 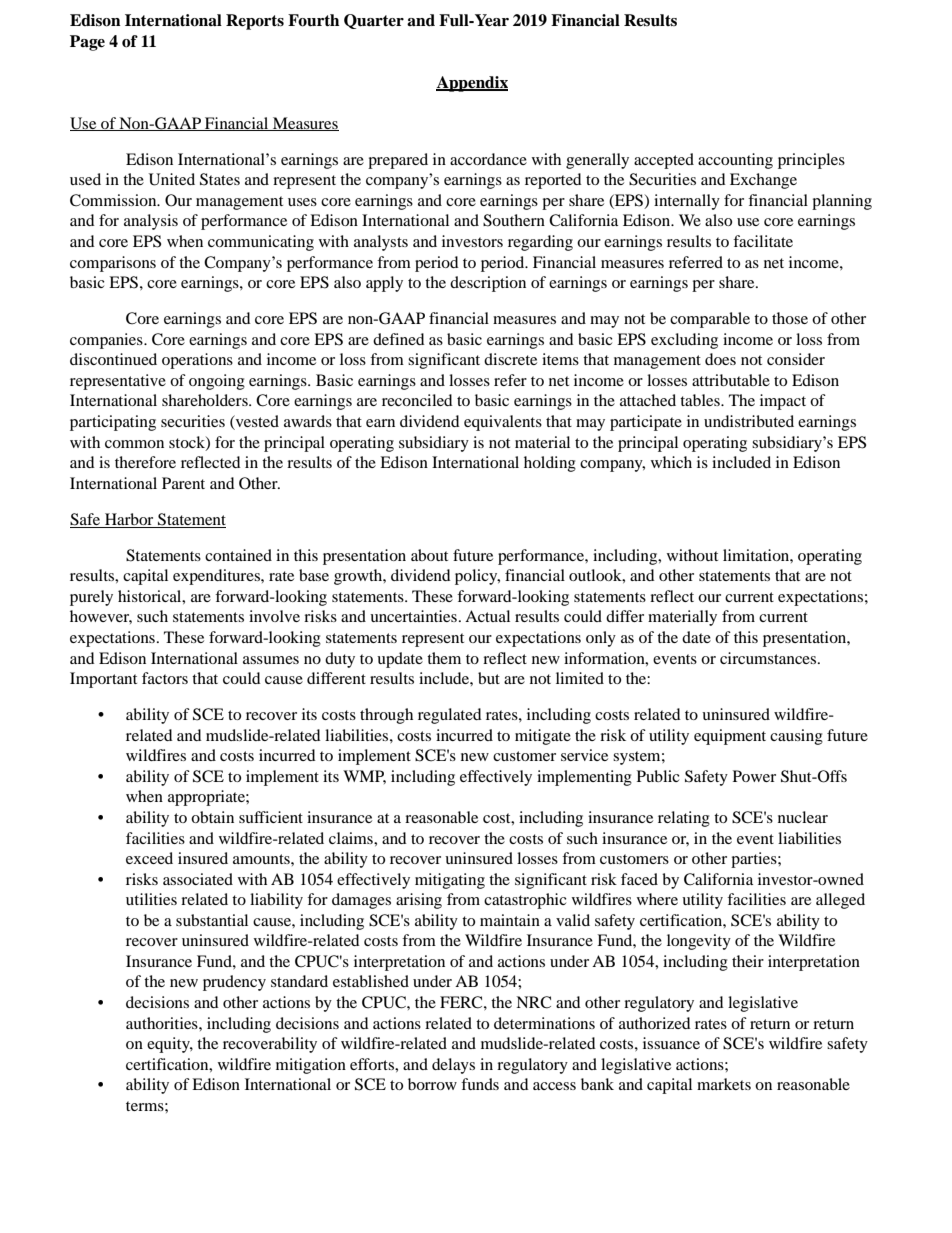 I want to click on facilitate, so click(x=763, y=241).
